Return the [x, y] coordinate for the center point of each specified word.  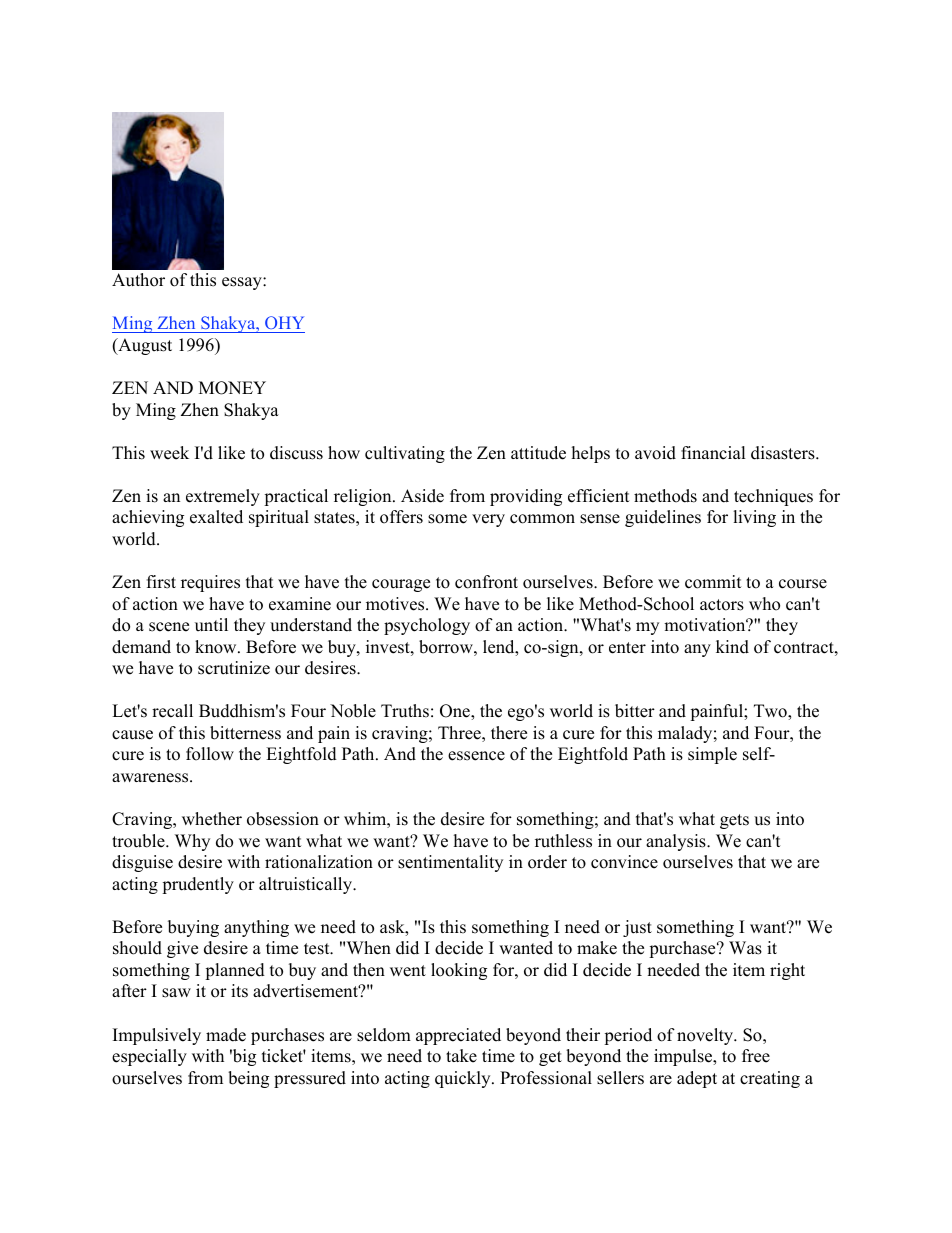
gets [734, 821]
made [226, 1035]
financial [713, 453]
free [756, 1056]
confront [486, 582]
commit [713, 582]
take [461, 1056]
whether [212, 819]
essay [243, 283]
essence [476, 756]
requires [210, 583]
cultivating [405, 454]
